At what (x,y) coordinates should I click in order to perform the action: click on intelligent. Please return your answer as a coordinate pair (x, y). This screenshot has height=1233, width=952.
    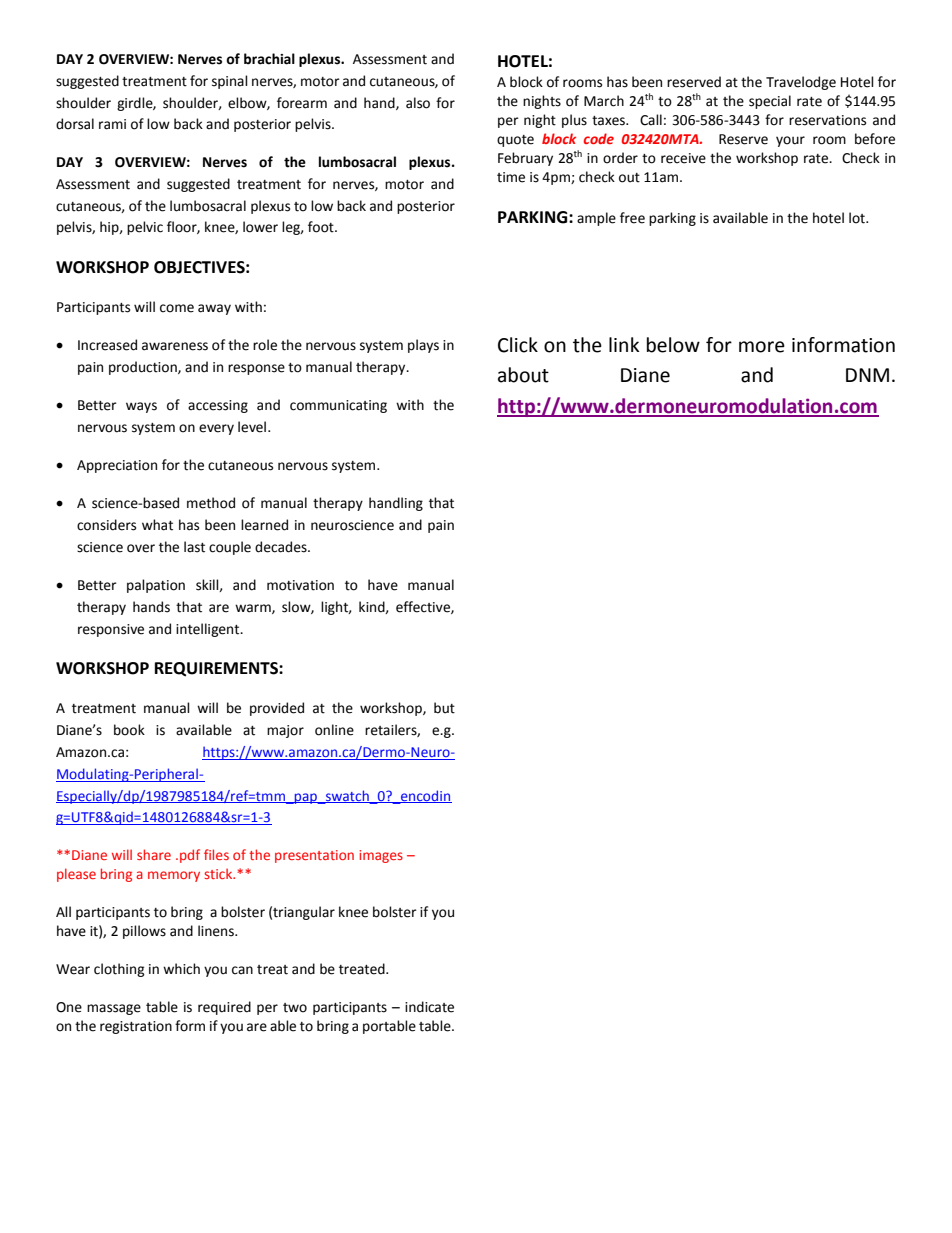
    Looking at the image, I should click on (209, 630).
